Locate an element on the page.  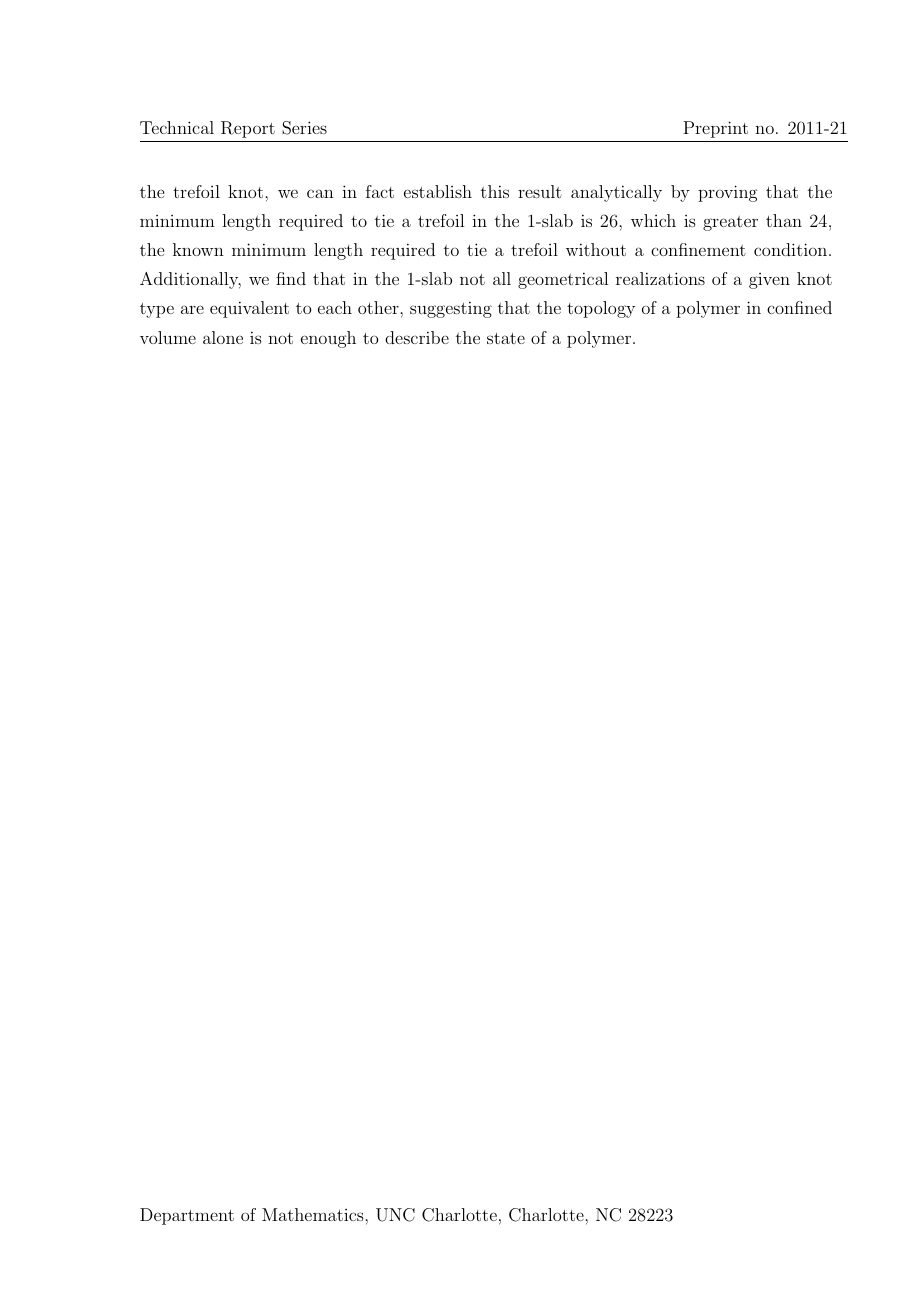
this is located at coordinates (495, 191).
